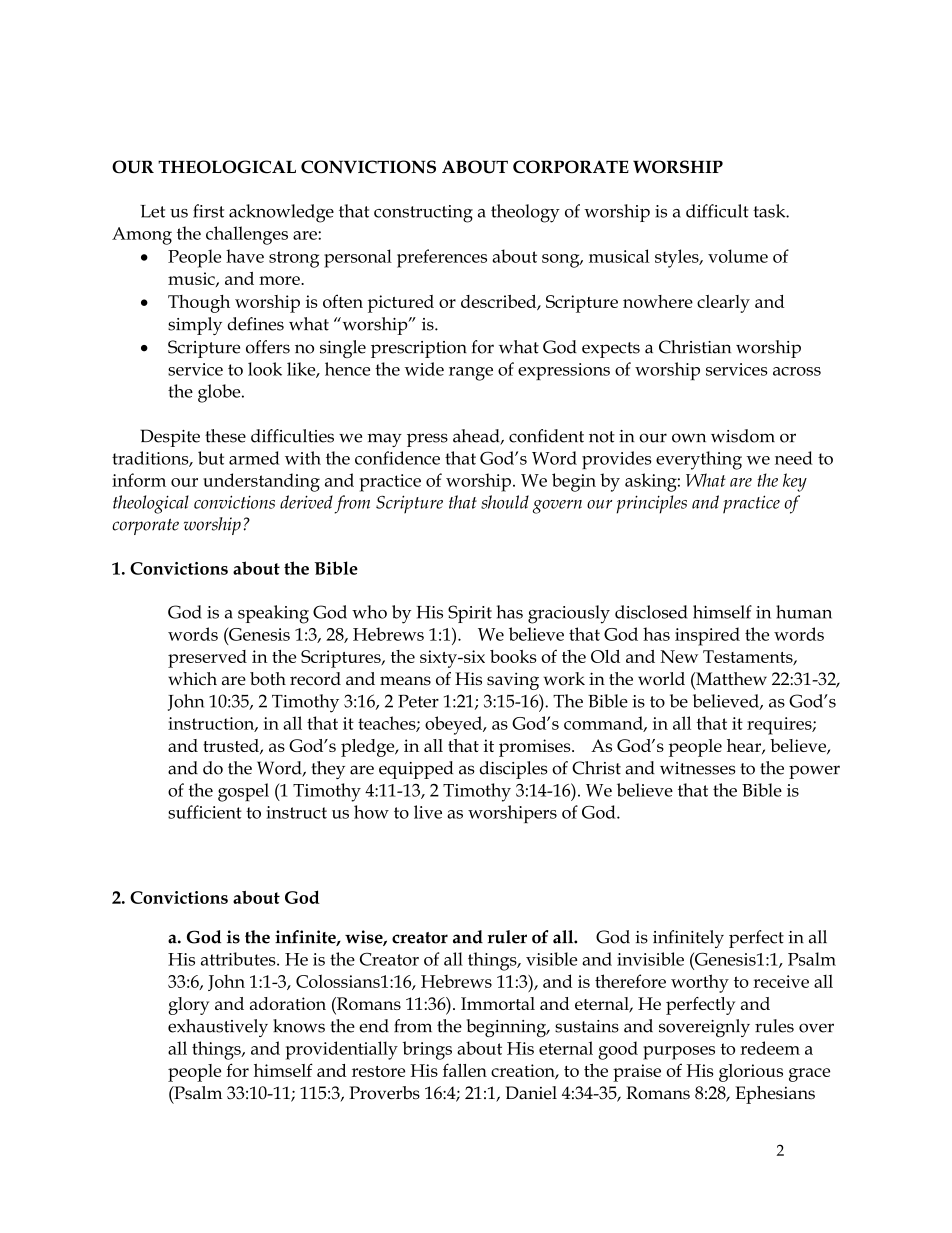 The width and height of the screenshot is (952, 1233). What do you see at coordinates (465, 1070) in the screenshot?
I see `fallen` at bounding box center [465, 1070].
